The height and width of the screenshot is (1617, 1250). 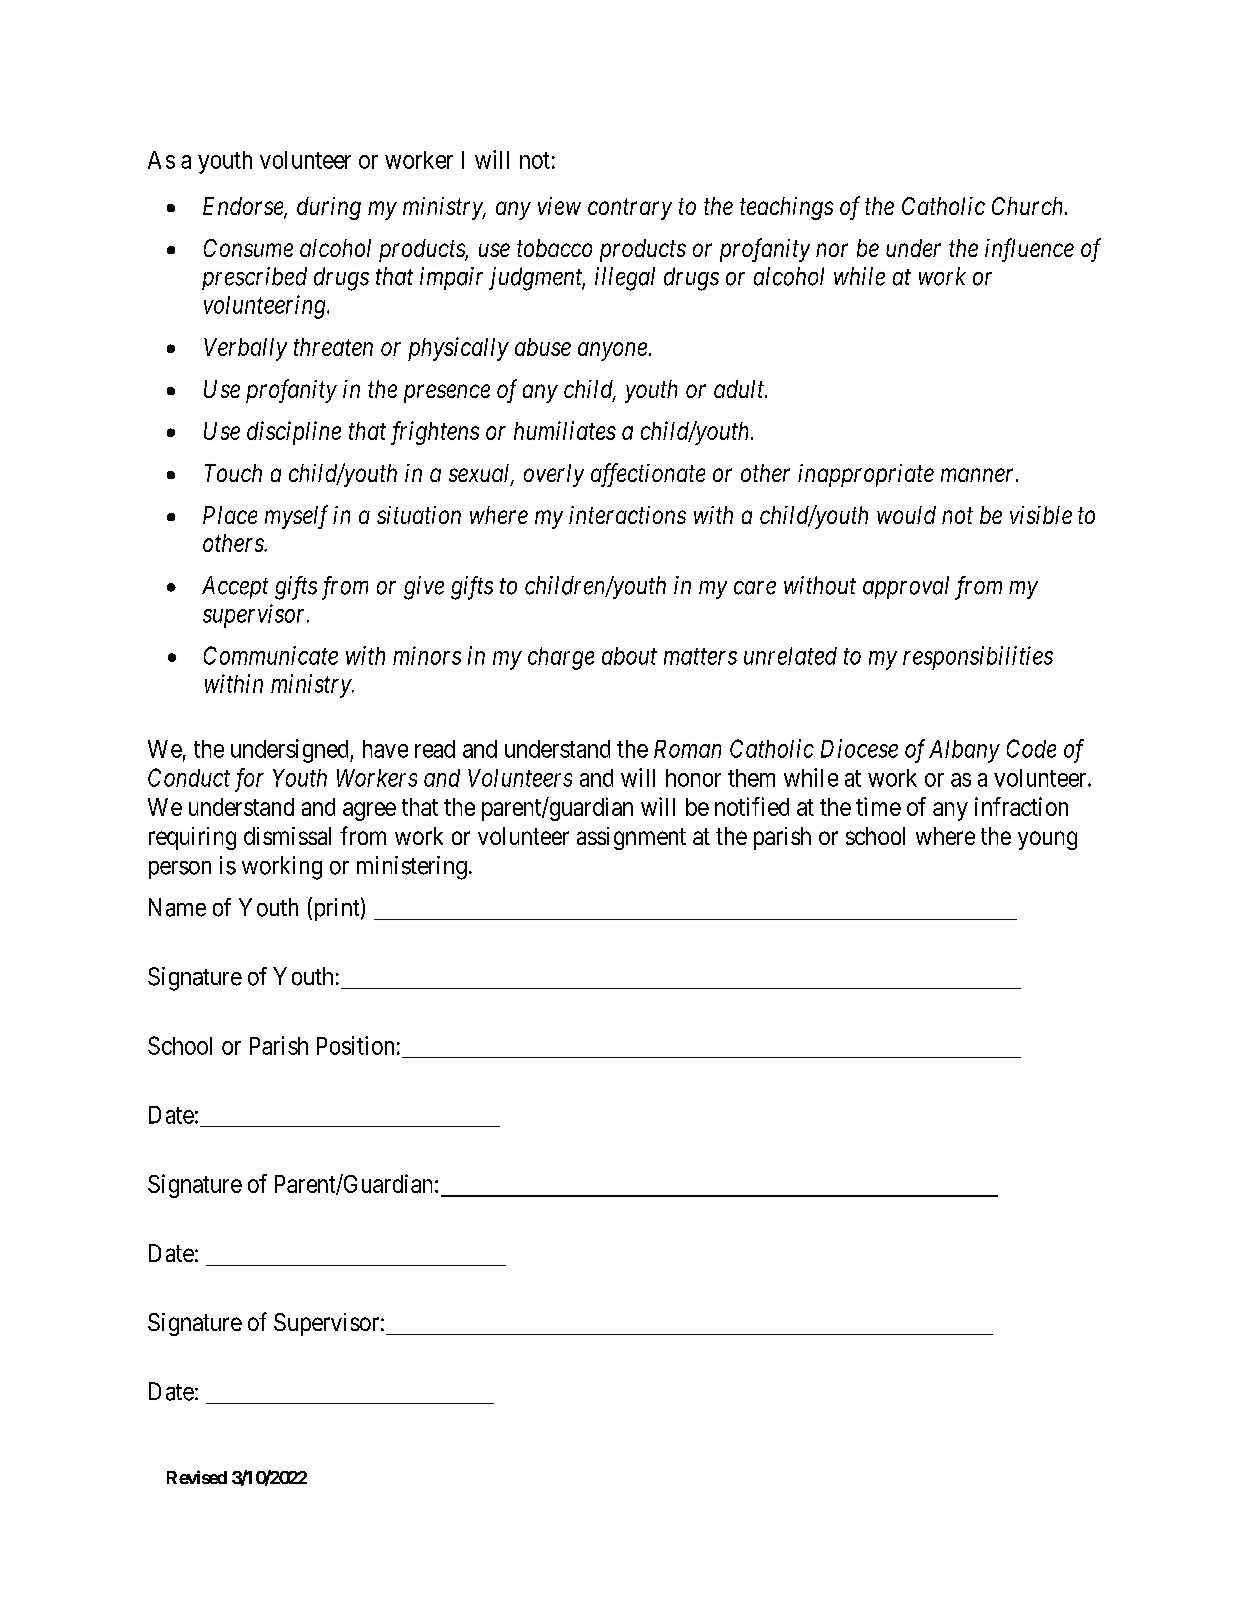 What do you see at coordinates (271, 655) in the screenshot?
I see `Communicate` at bounding box center [271, 655].
